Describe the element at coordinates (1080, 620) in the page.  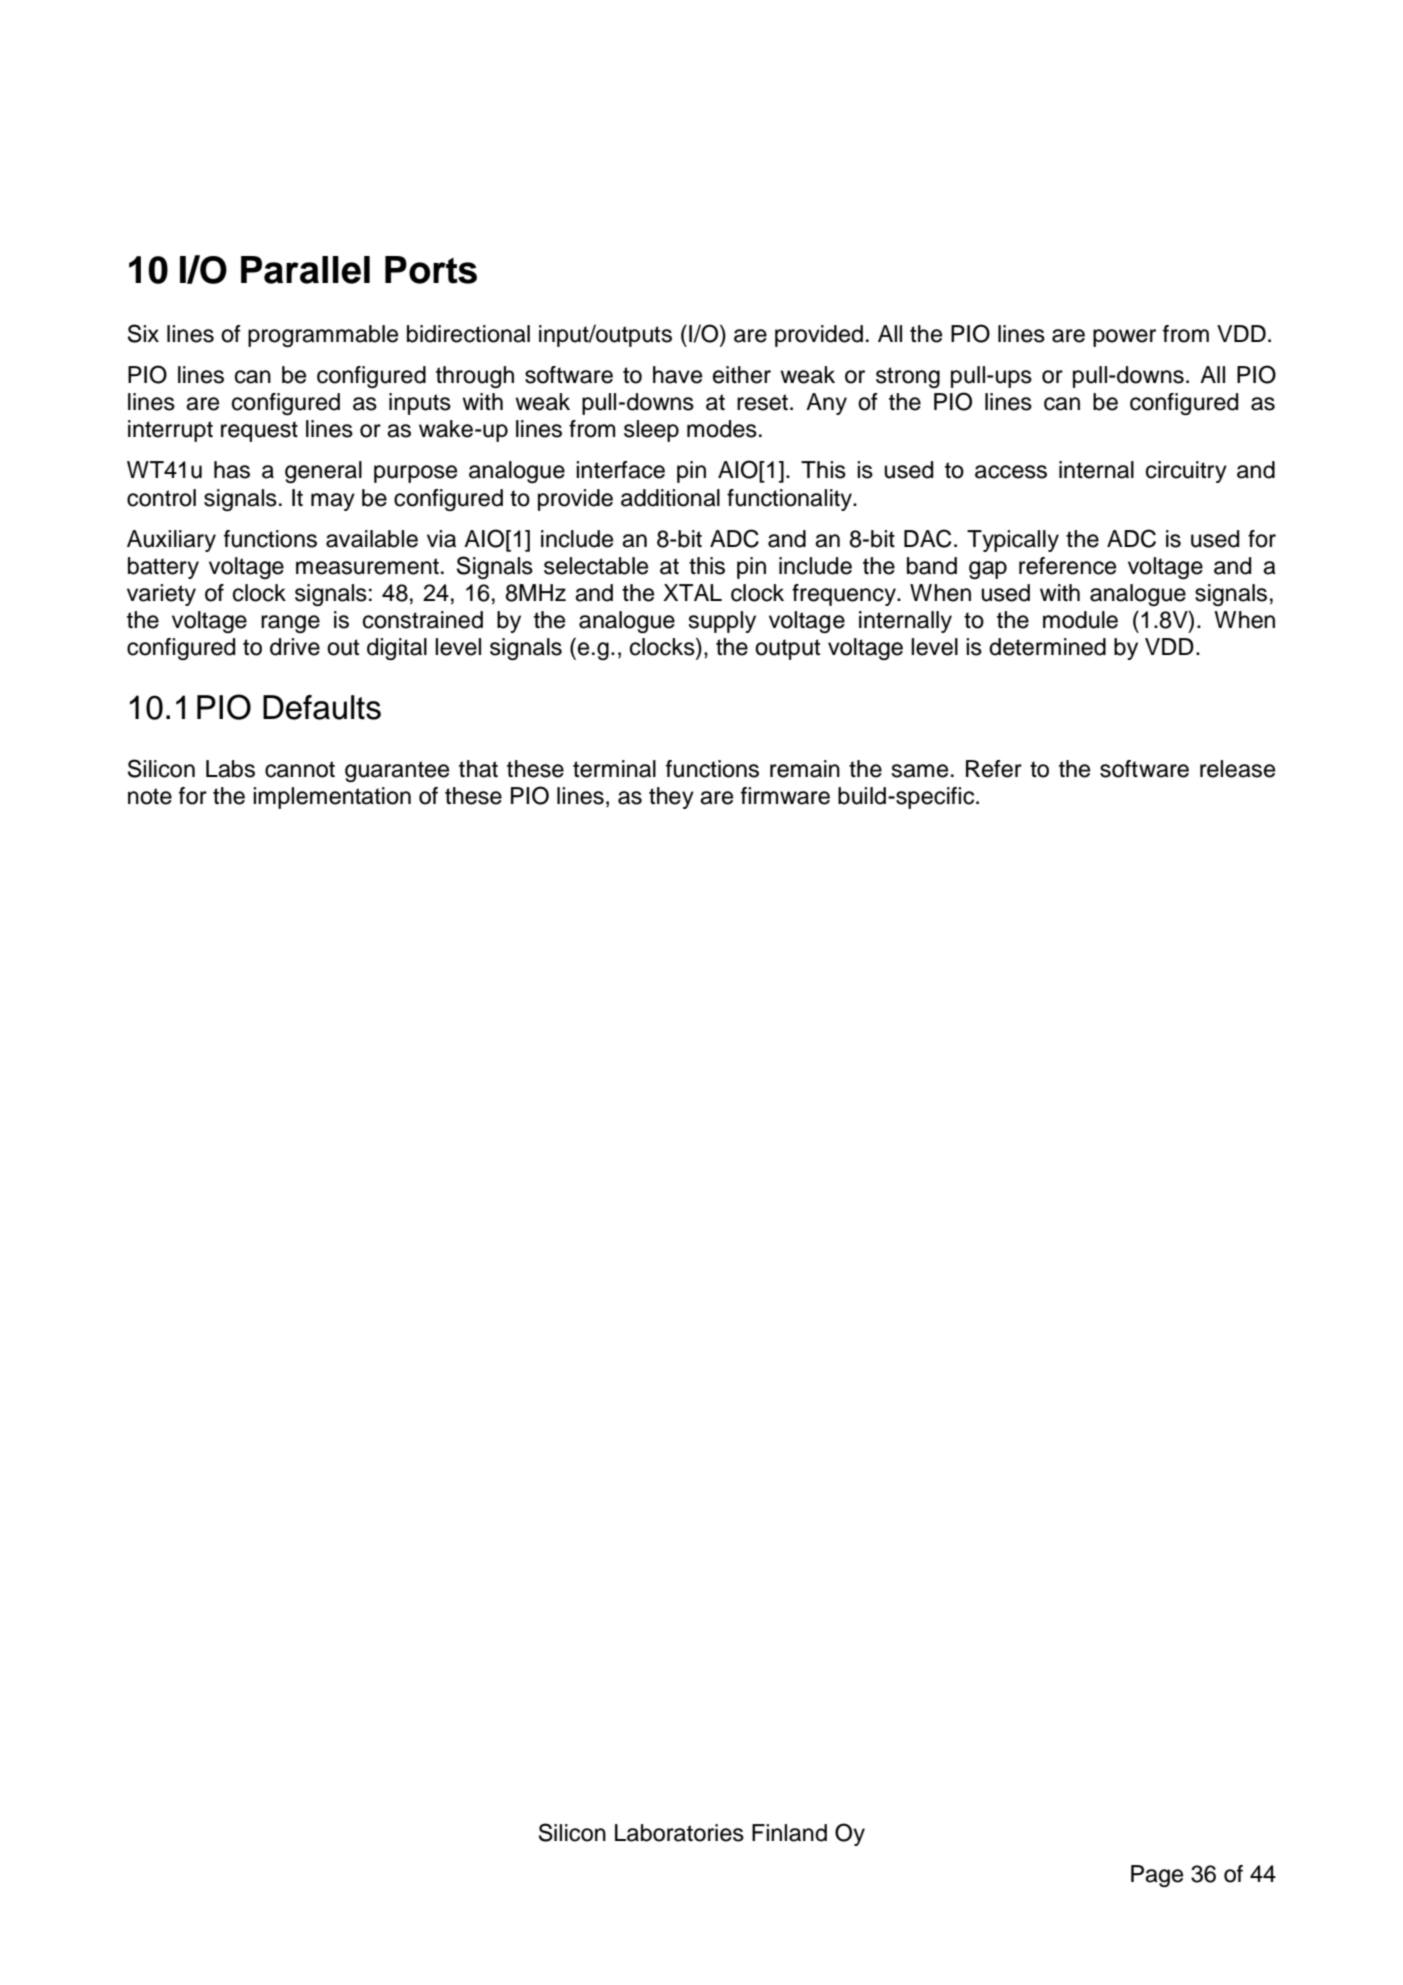
I see `module` at that location.
